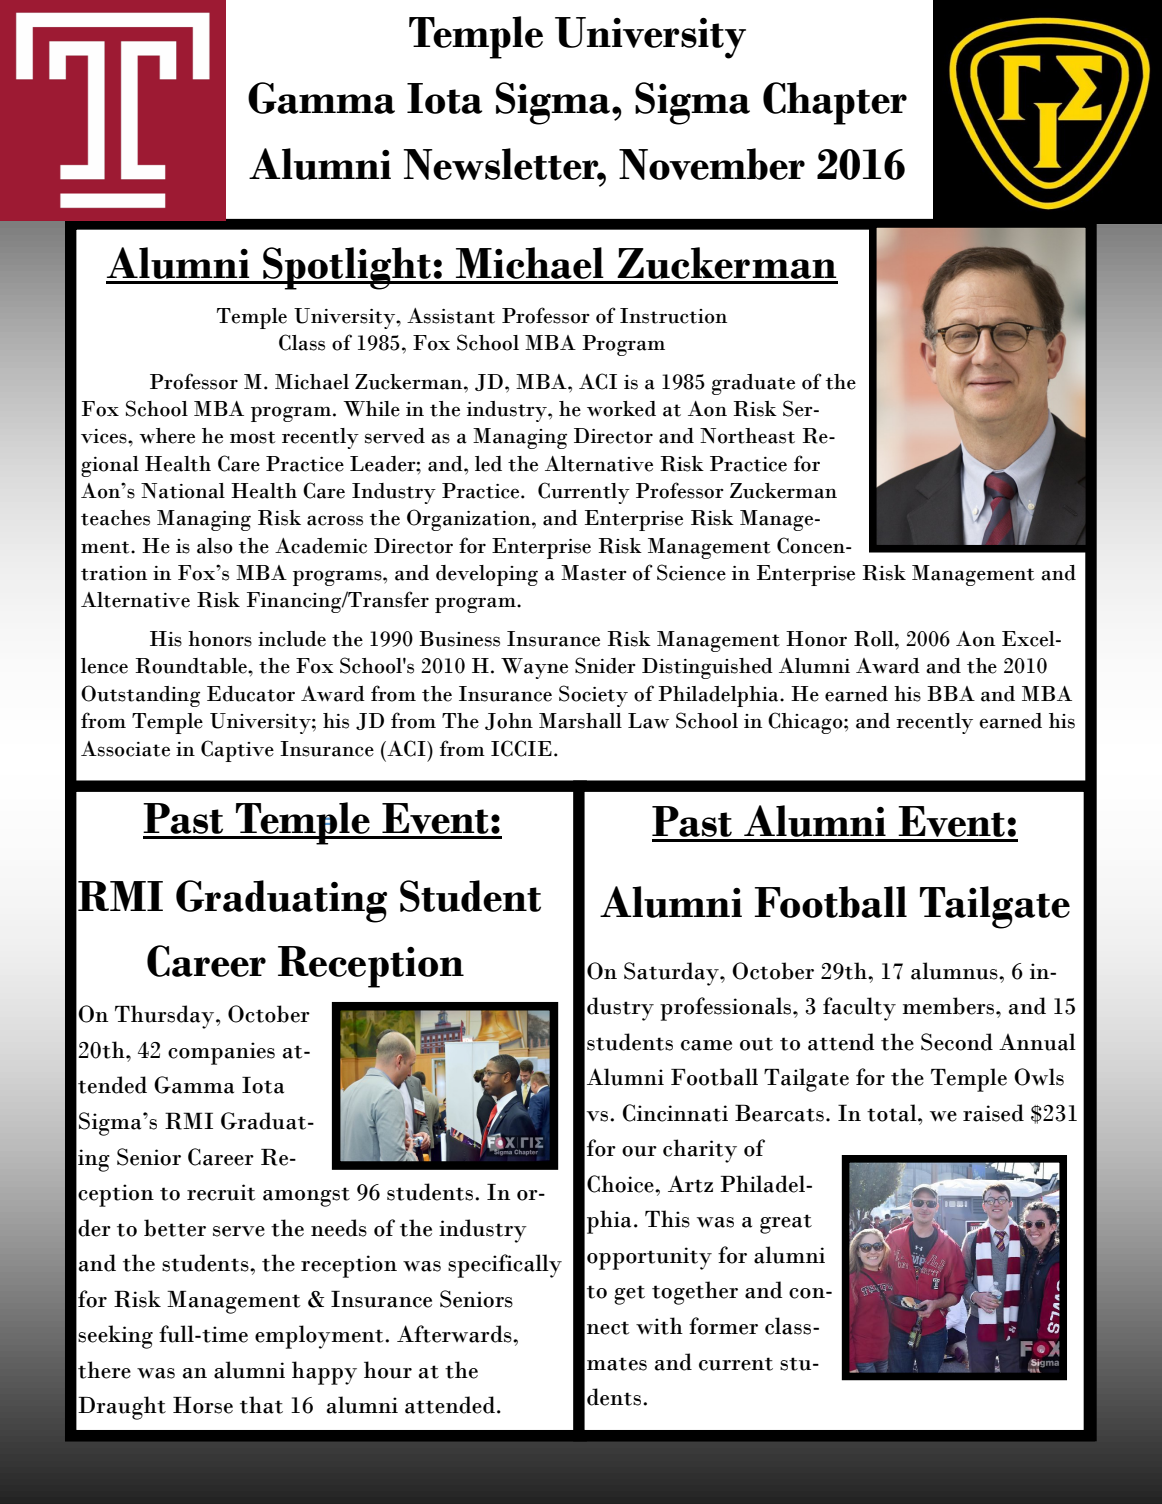 The width and height of the screenshot is (1162, 1504). I want to click on Chapter, so click(835, 103).
